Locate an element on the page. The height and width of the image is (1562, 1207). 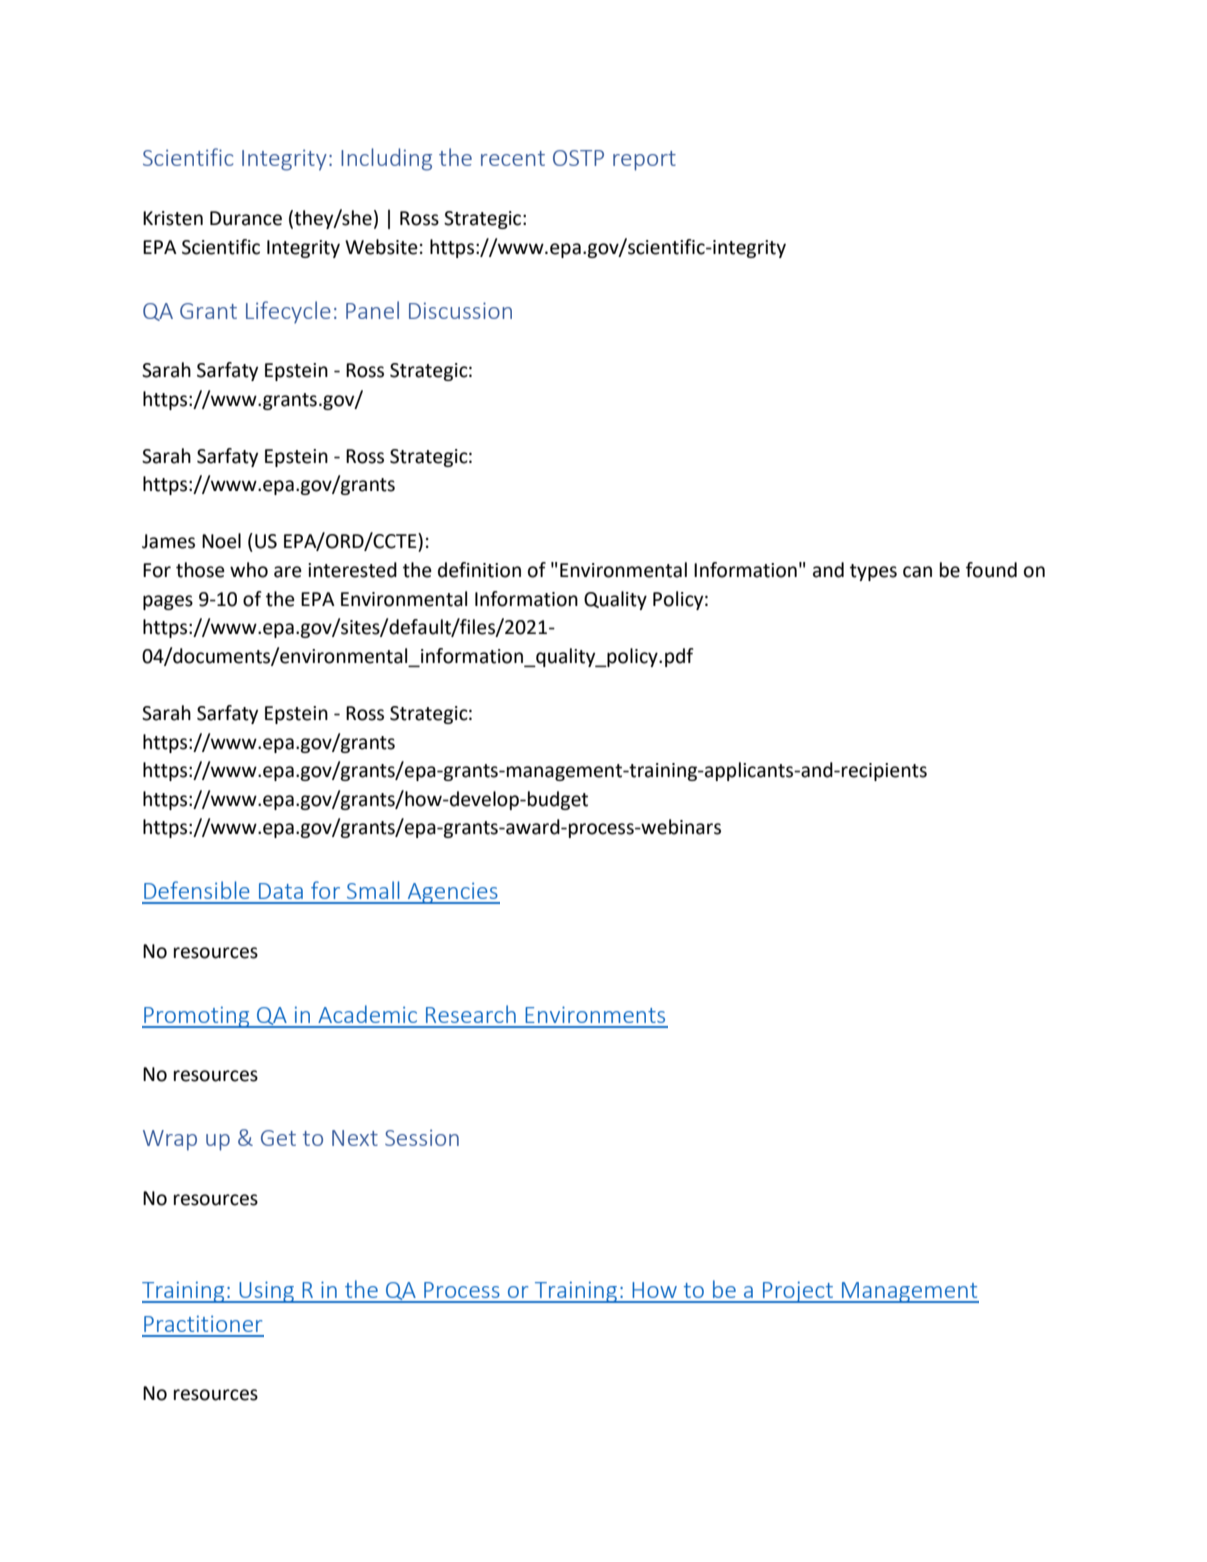
recent is located at coordinates (513, 158).
